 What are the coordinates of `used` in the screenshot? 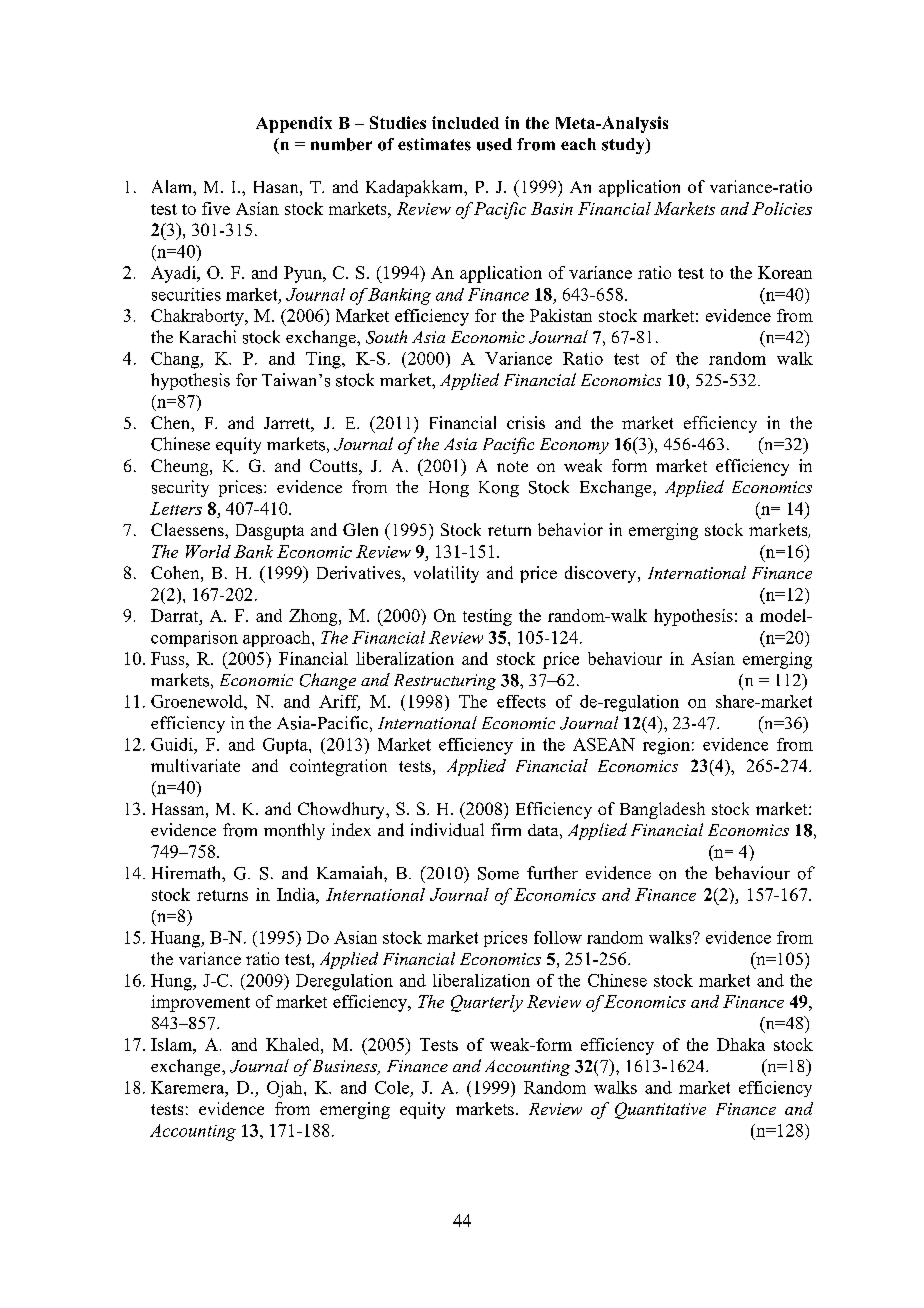 It's located at (494, 144).
